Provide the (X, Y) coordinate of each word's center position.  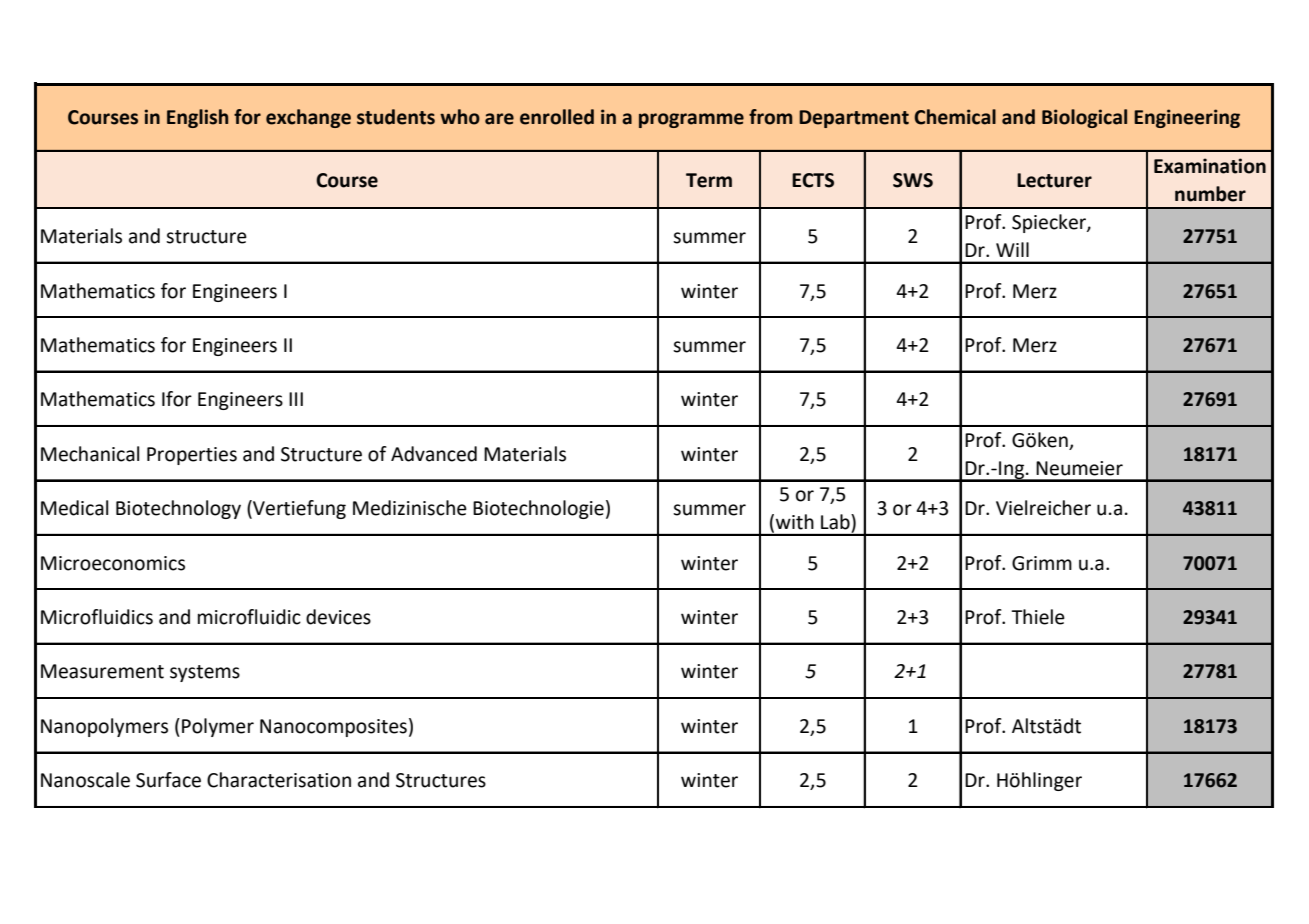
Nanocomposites (333, 728)
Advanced (434, 454)
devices (338, 617)
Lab (836, 522)
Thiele (1038, 617)
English (197, 118)
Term (709, 180)
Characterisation (279, 780)
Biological (1084, 118)
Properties (192, 456)
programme (691, 120)
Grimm (1042, 563)
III (296, 399)
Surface (168, 780)
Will (1012, 249)
